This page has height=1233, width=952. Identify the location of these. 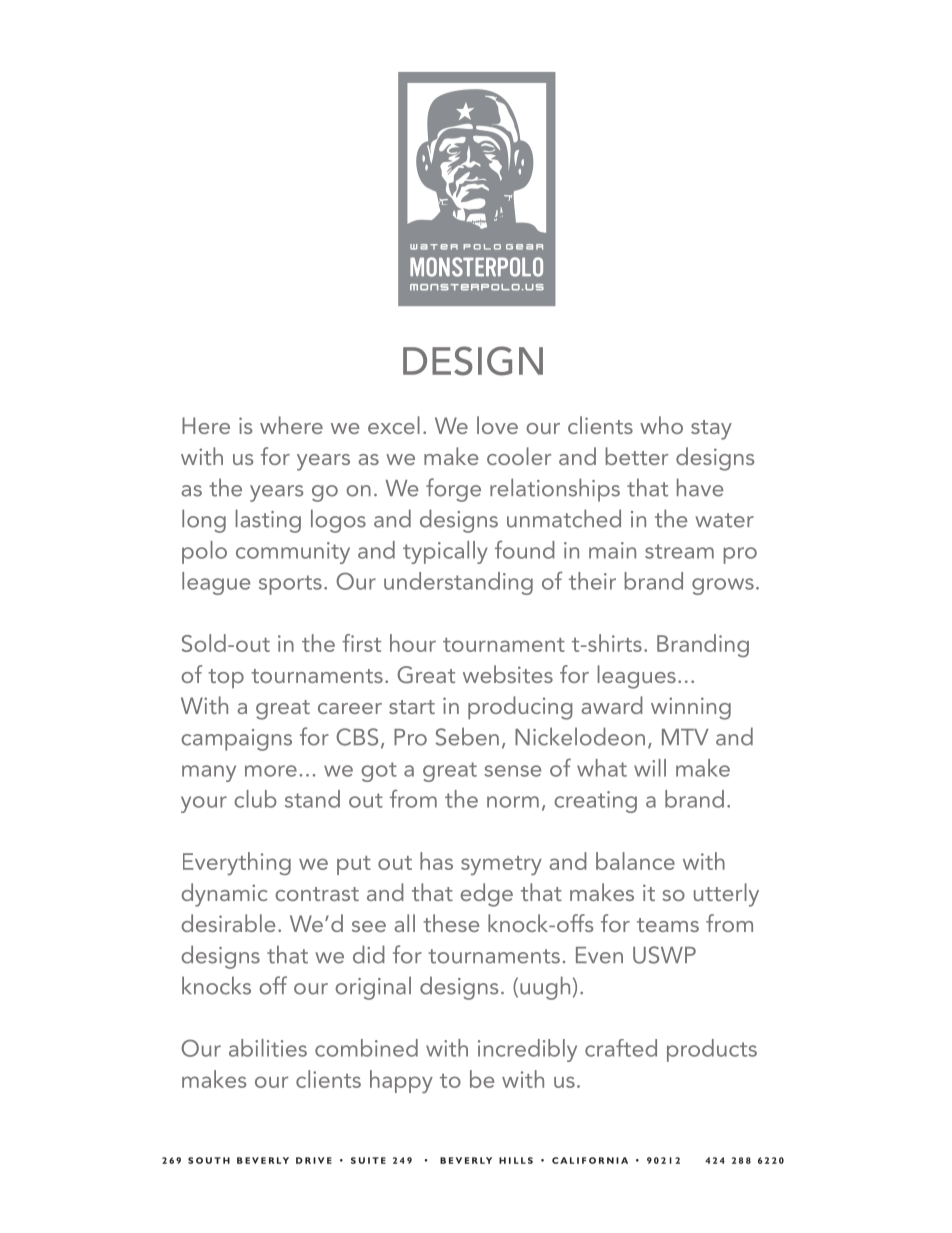
(451, 923).
